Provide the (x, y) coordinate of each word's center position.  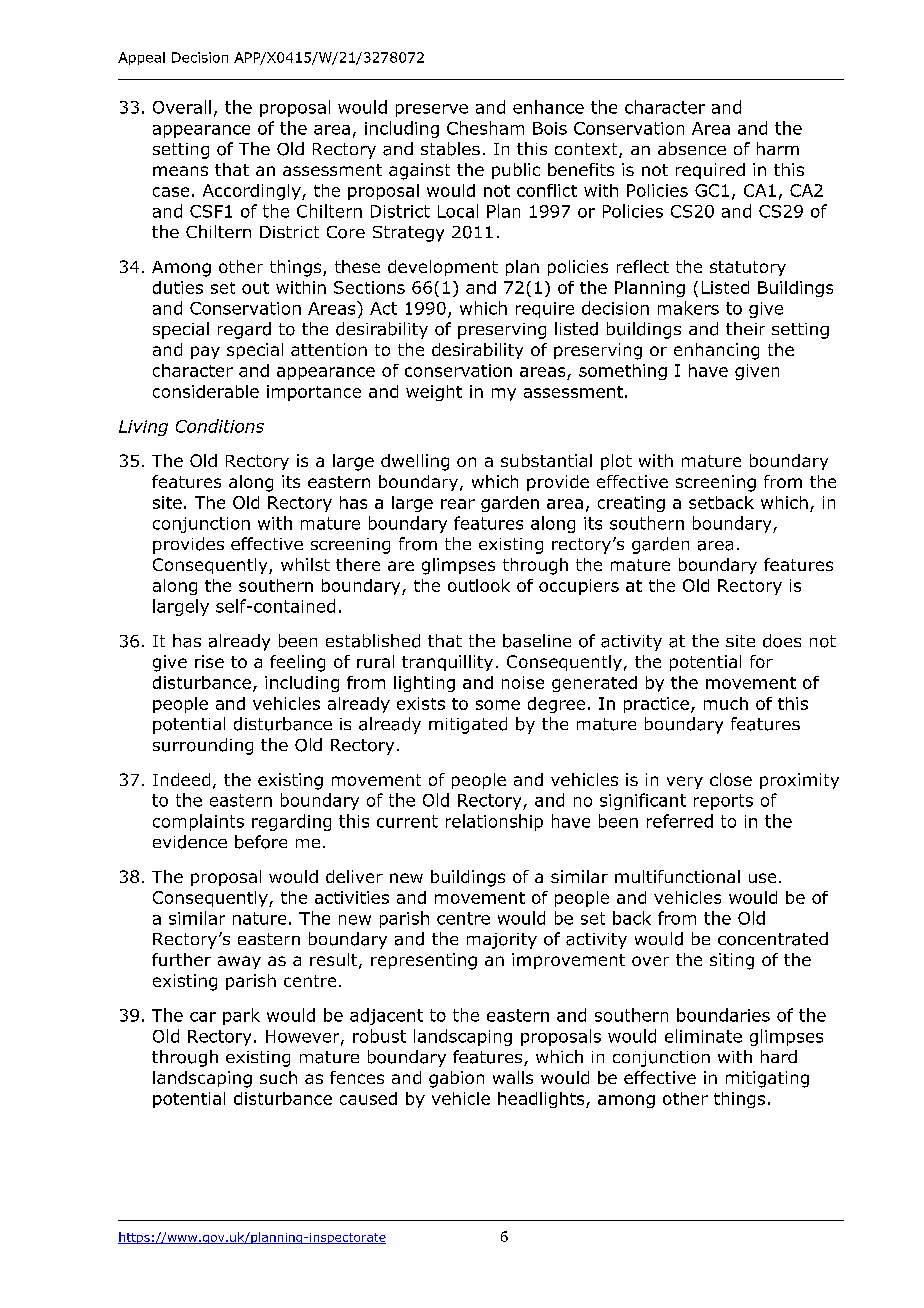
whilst (305, 564)
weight (434, 393)
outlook (479, 585)
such (278, 1077)
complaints (198, 822)
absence (692, 148)
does (782, 641)
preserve (432, 110)
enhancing (716, 351)
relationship (494, 822)
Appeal (141, 58)
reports (723, 802)
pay (205, 352)
